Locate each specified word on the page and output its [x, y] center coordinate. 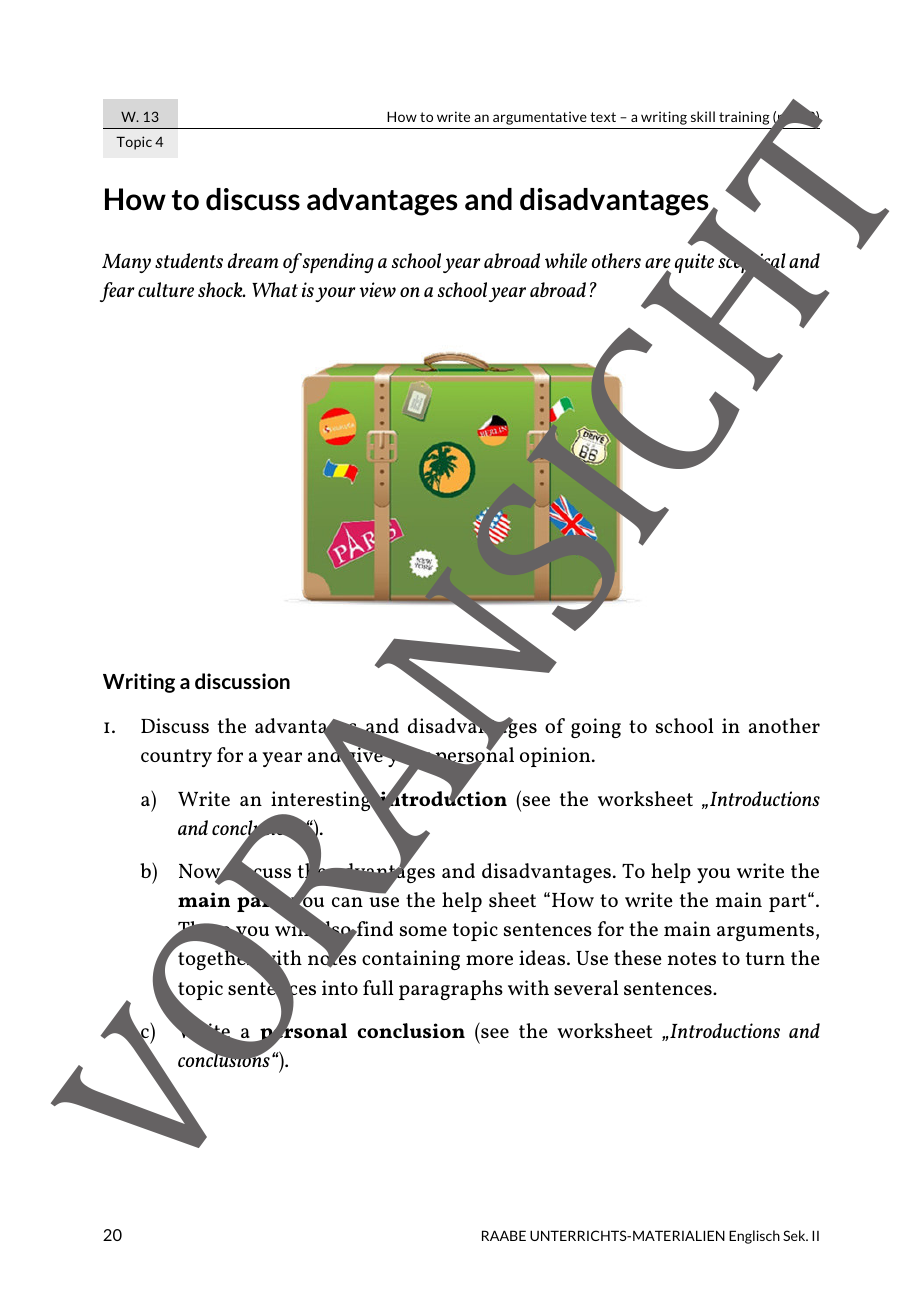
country [176, 758]
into [340, 987]
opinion [556, 757]
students [189, 260]
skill [703, 116]
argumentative [540, 118]
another [784, 725]
